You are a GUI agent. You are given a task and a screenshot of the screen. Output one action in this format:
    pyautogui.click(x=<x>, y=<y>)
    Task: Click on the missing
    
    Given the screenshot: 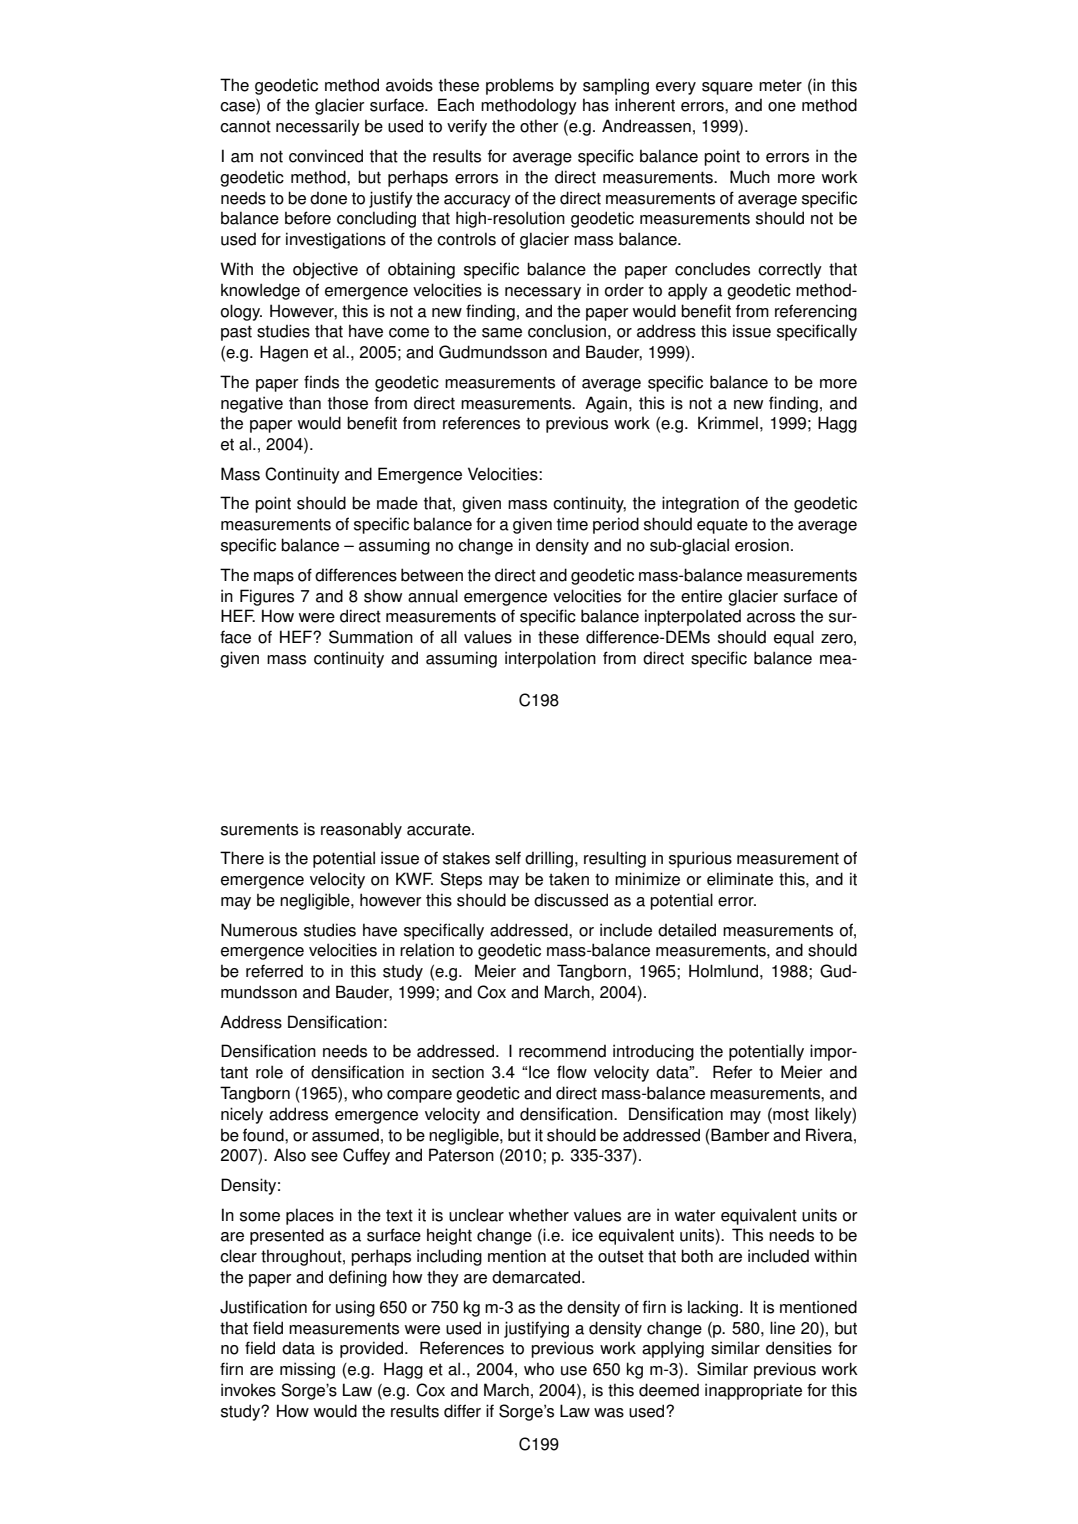 What is the action you would take?
    pyautogui.click(x=307, y=1370)
